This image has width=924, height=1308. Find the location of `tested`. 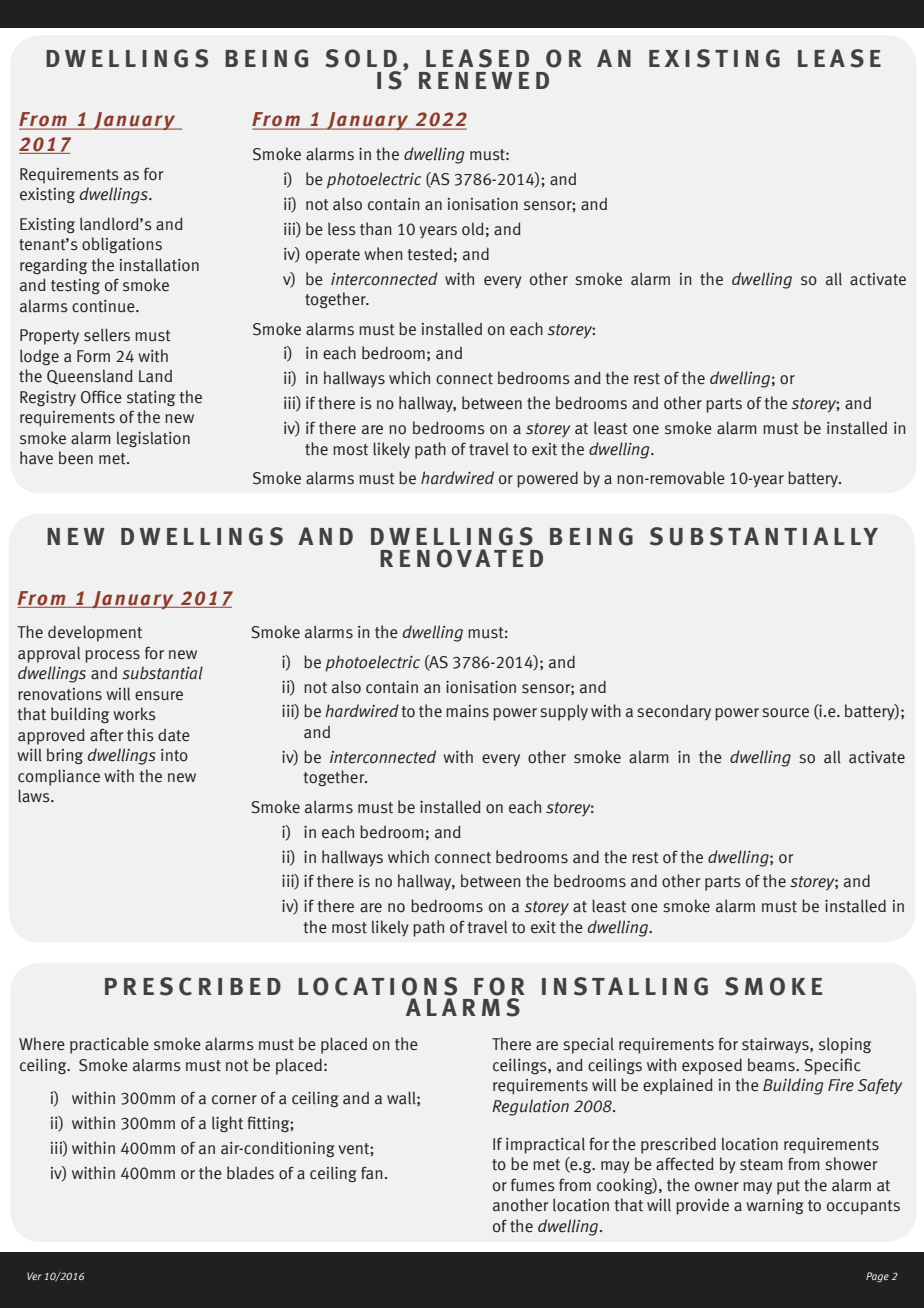

tested is located at coordinates (430, 254).
